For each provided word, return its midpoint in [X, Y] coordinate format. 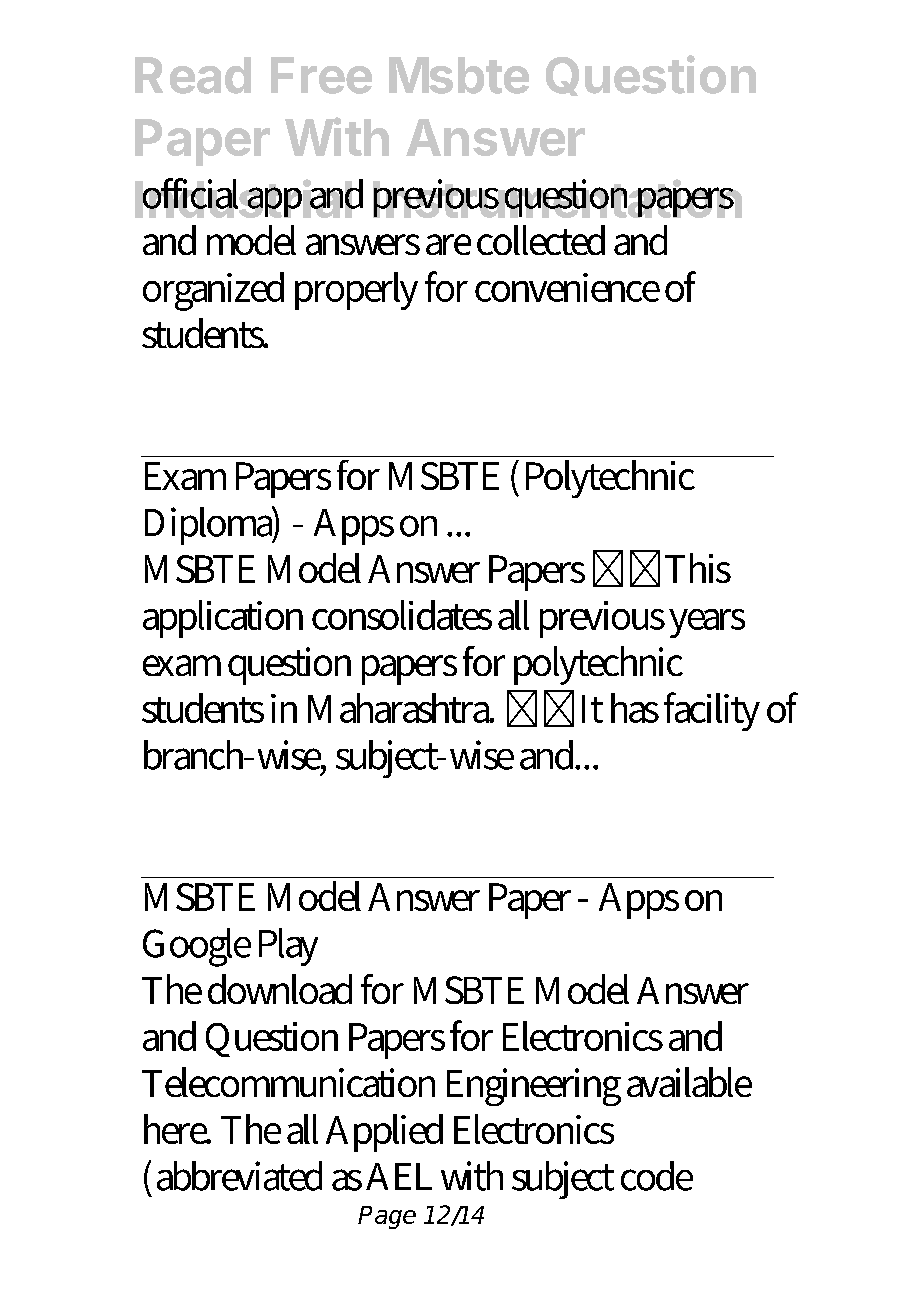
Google [197, 947]
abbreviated [239, 1176]
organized [213, 291]
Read [193, 75]
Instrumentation [557, 198]
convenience [567, 287]
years [707, 623]
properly [356, 291]
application [223, 619]
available [689, 1082]
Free [321, 75]
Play [288, 947]
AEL [399, 1176]
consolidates [402, 615]
